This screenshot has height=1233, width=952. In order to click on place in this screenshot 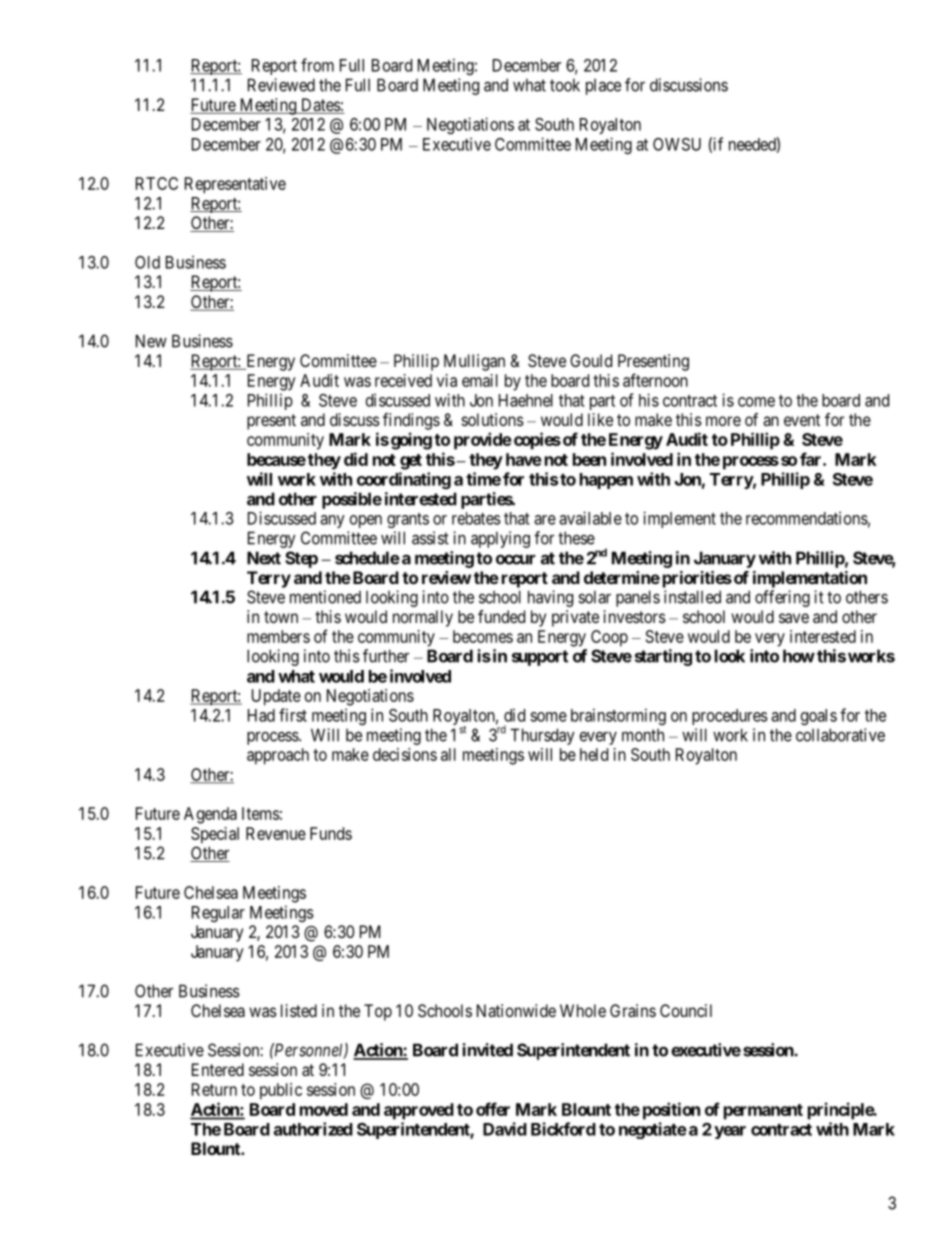, I will do `click(603, 87)`.
